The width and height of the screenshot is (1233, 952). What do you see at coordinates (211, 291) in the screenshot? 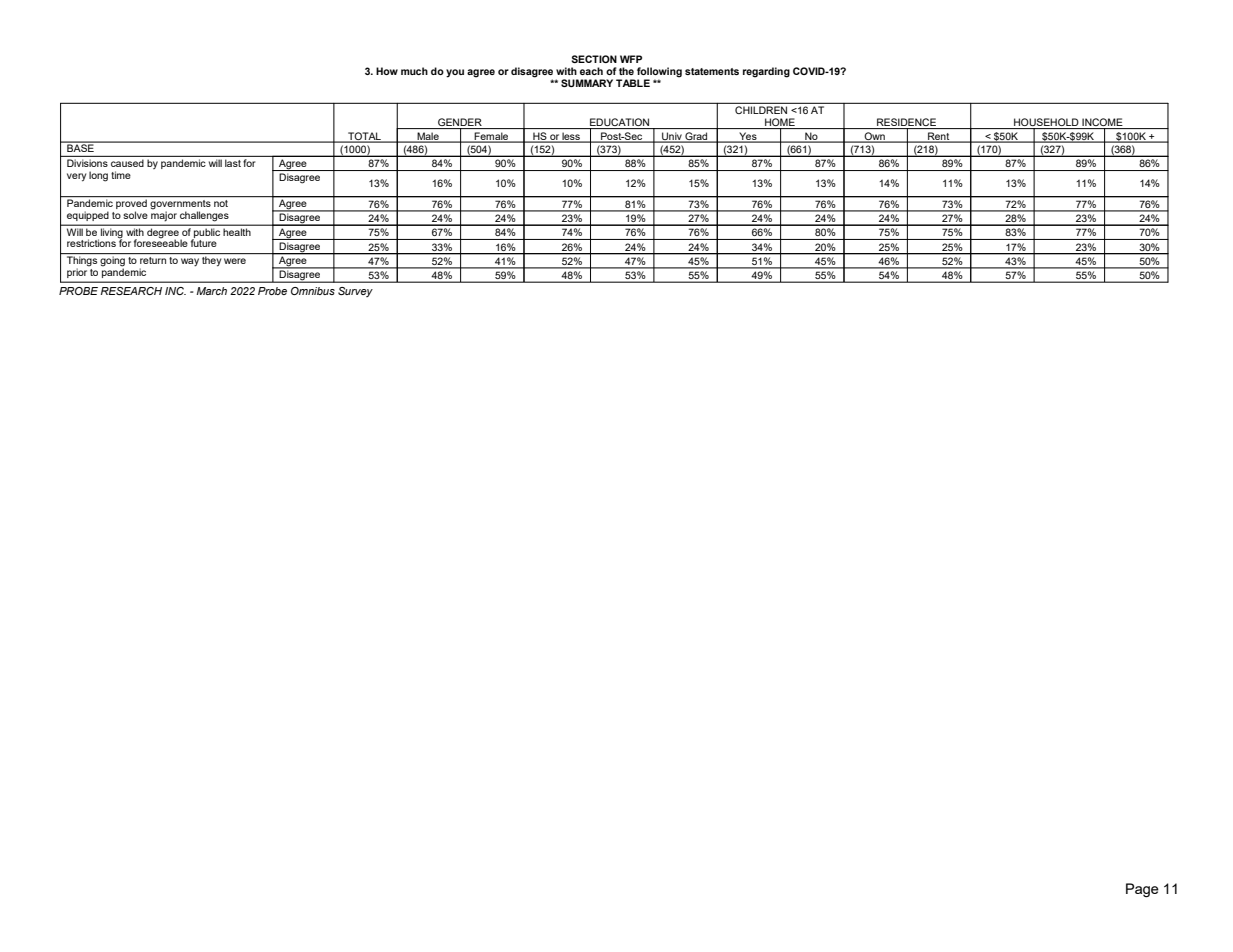
I see `March` at bounding box center [211, 291].
